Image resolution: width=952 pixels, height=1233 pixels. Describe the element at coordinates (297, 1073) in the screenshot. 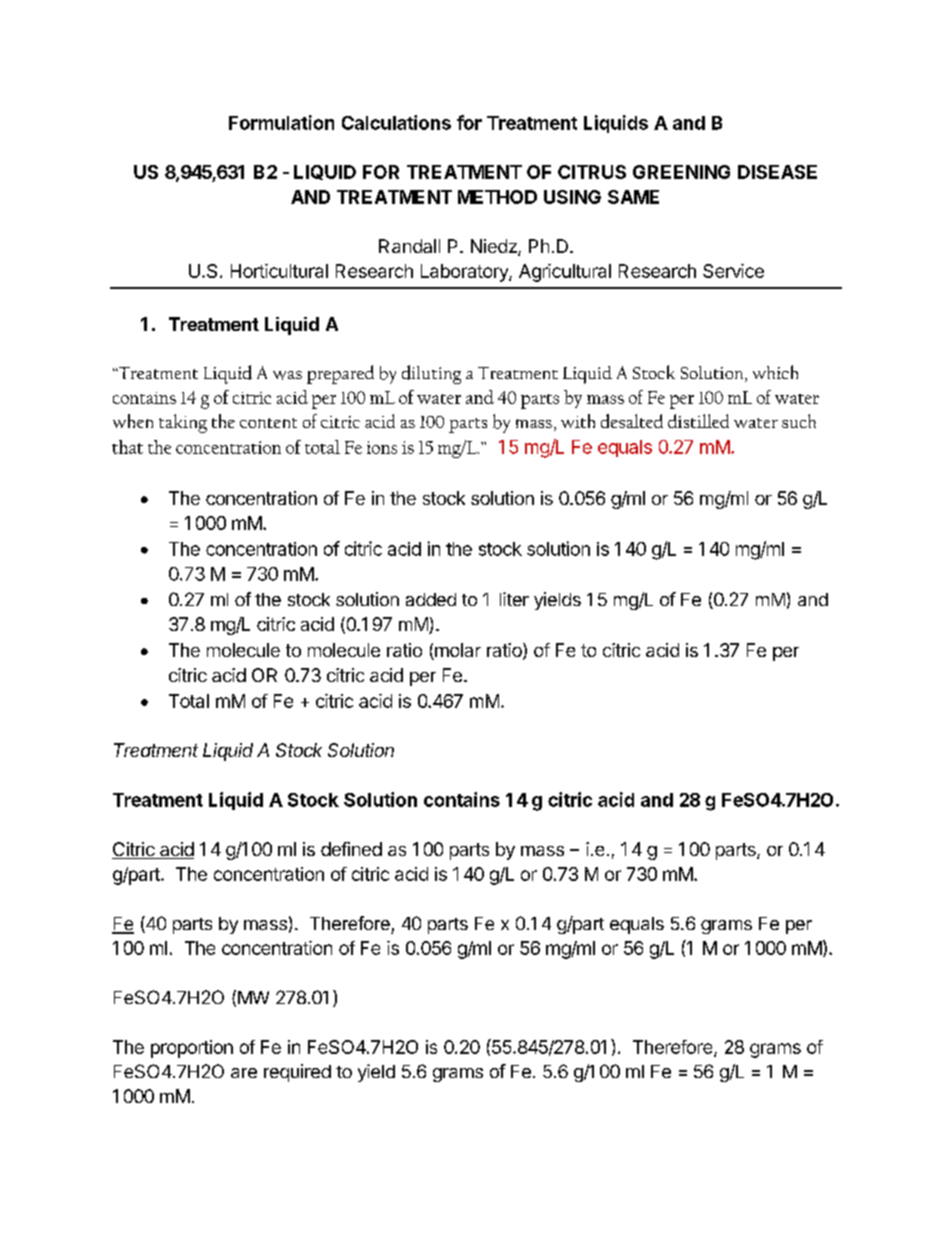

I see `required` at that location.
